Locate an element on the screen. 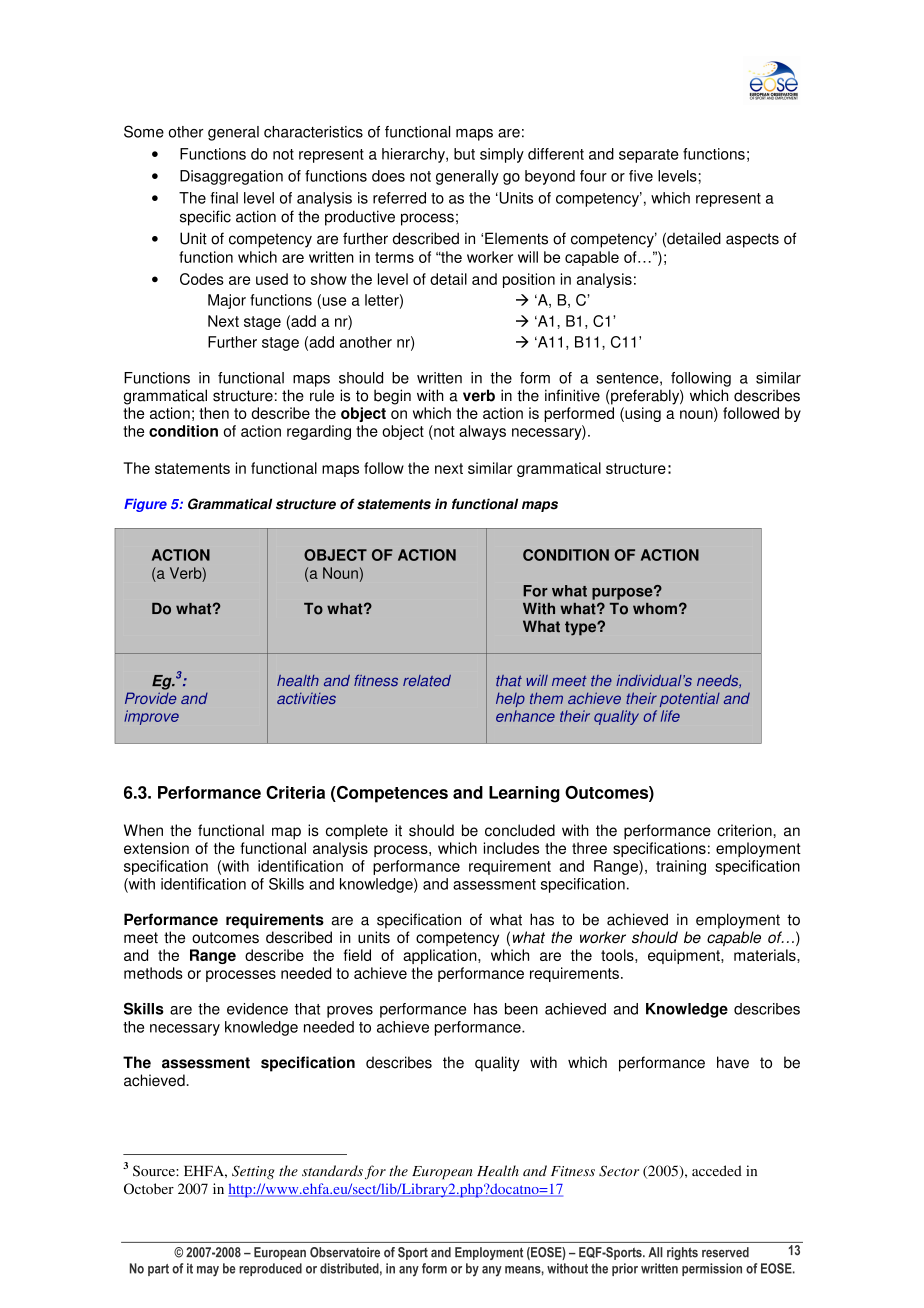 The image size is (924, 1308). related is located at coordinates (427, 681).
